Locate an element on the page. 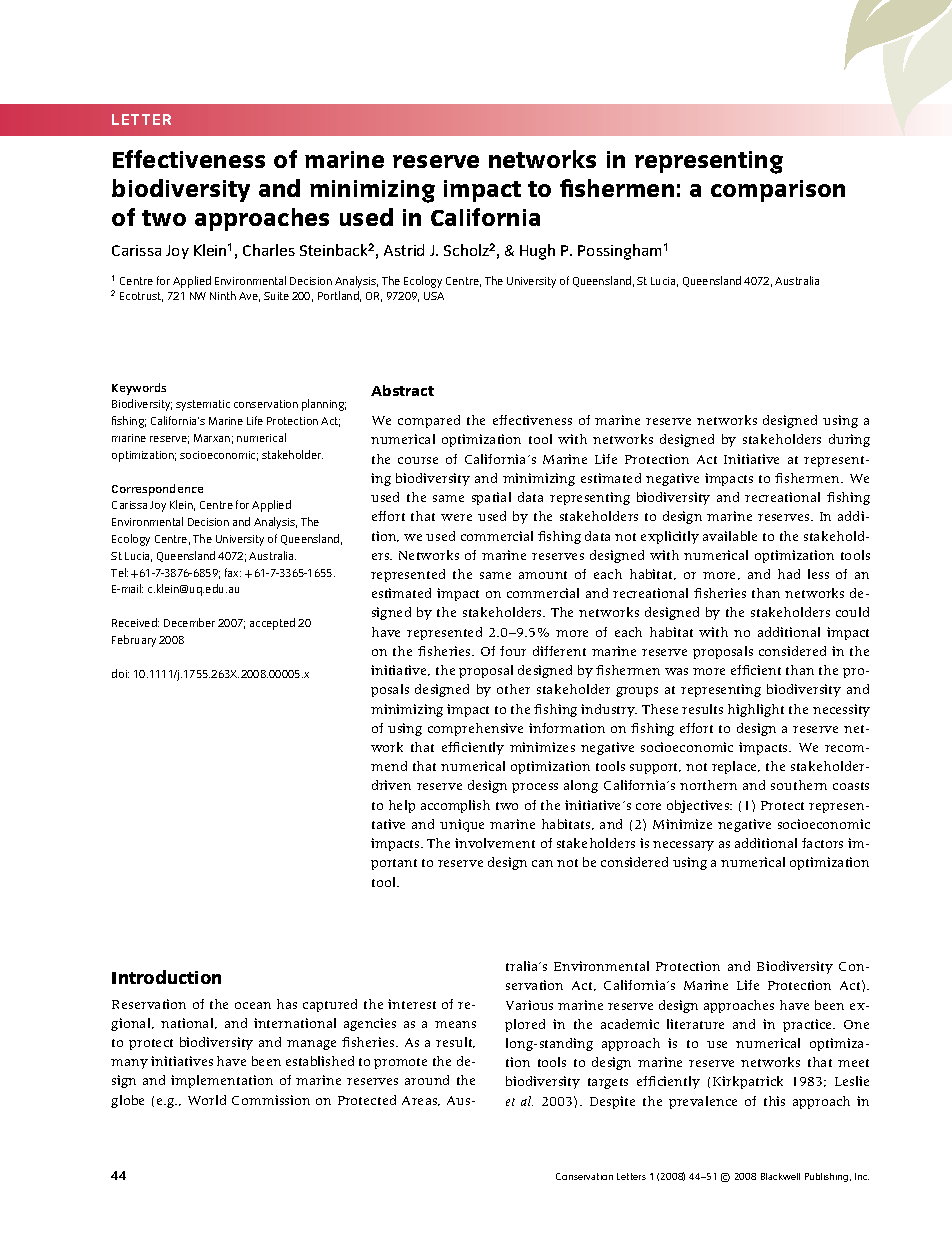  World is located at coordinates (207, 1100).
